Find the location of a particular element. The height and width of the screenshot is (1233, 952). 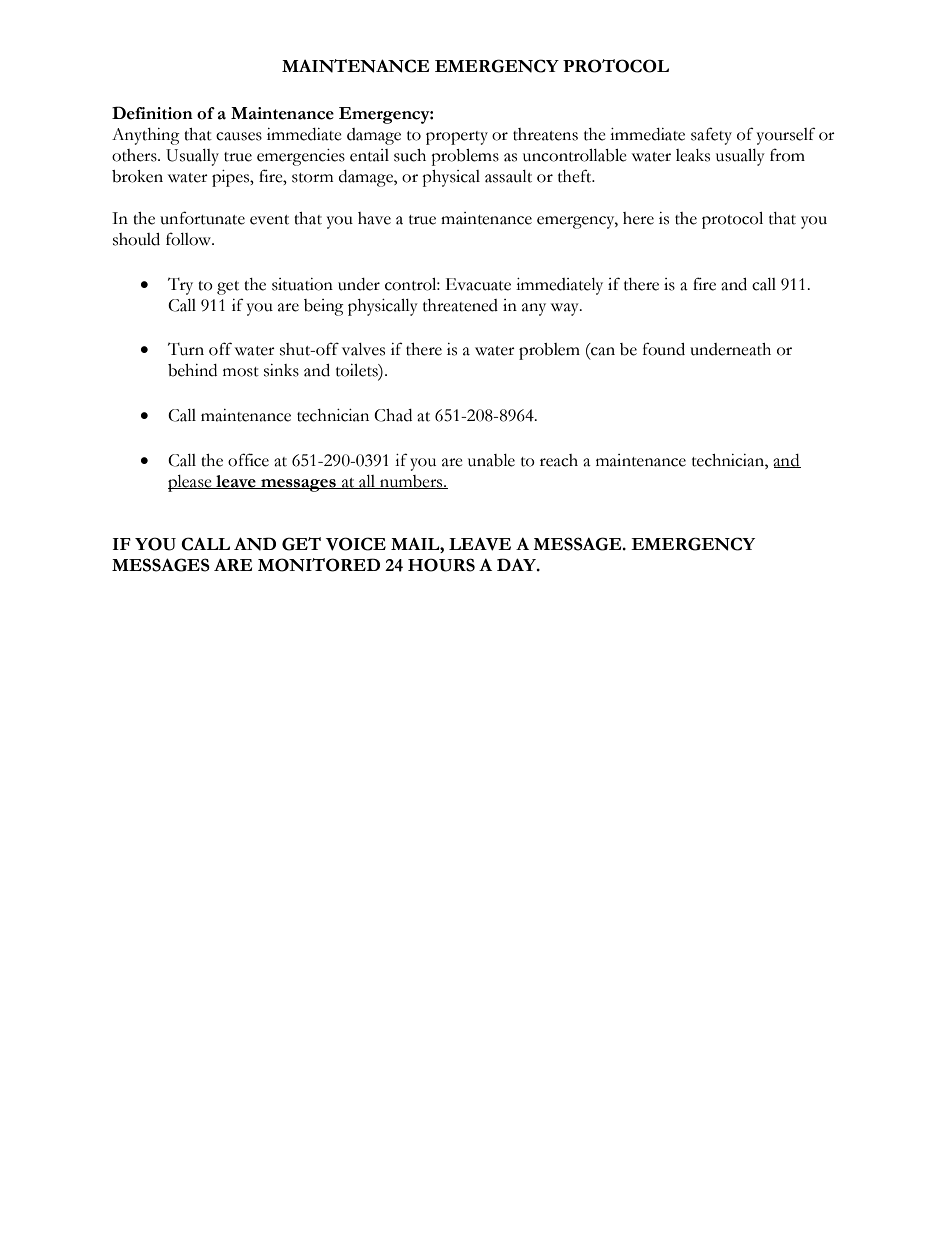

Turn is located at coordinates (186, 349).
